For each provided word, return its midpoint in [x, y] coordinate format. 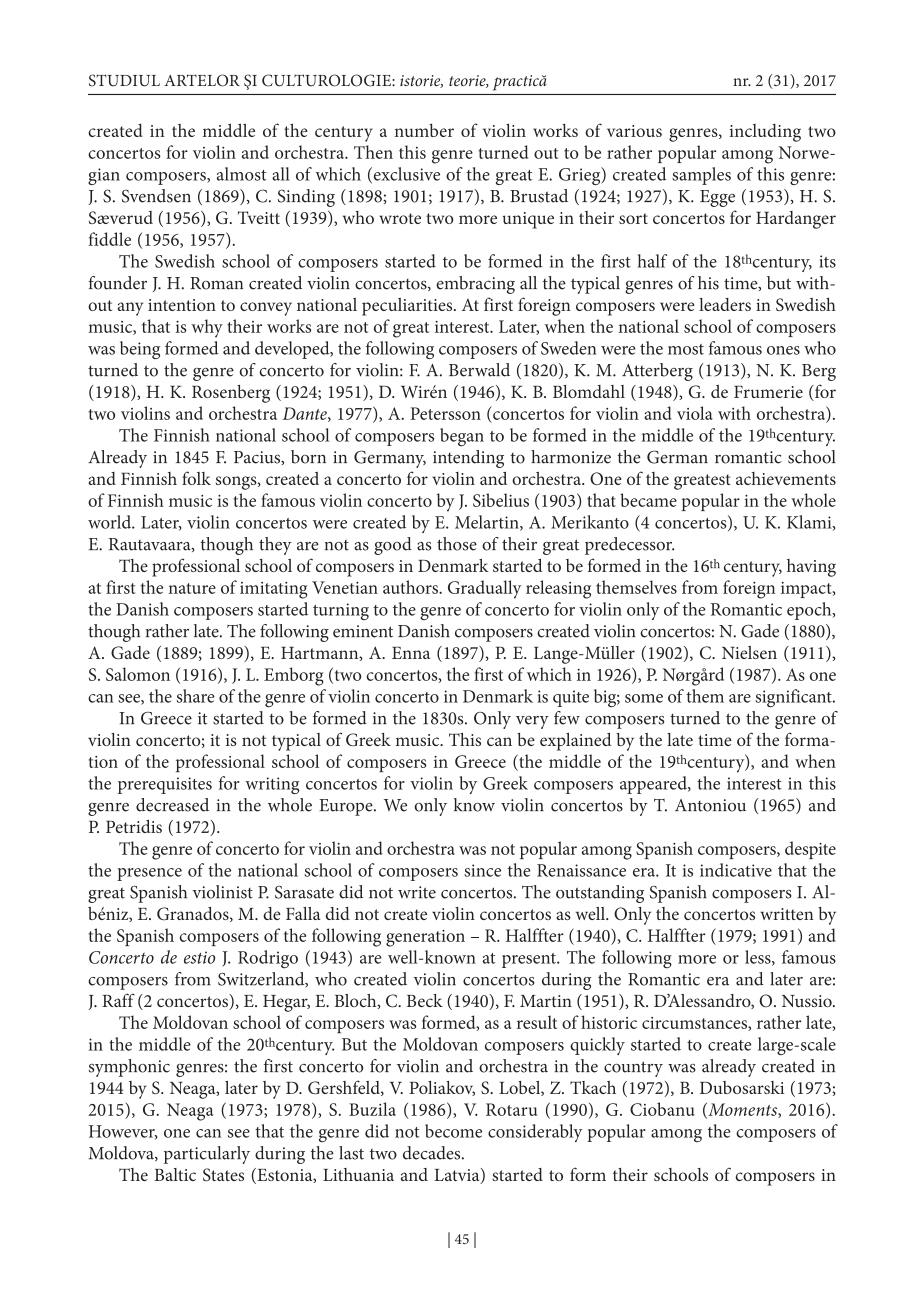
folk [196, 478]
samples [701, 176]
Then [373, 152]
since [482, 870]
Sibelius [501, 500]
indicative [736, 870]
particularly [207, 1155]
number [424, 130]
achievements [786, 478]
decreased [172, 805]
